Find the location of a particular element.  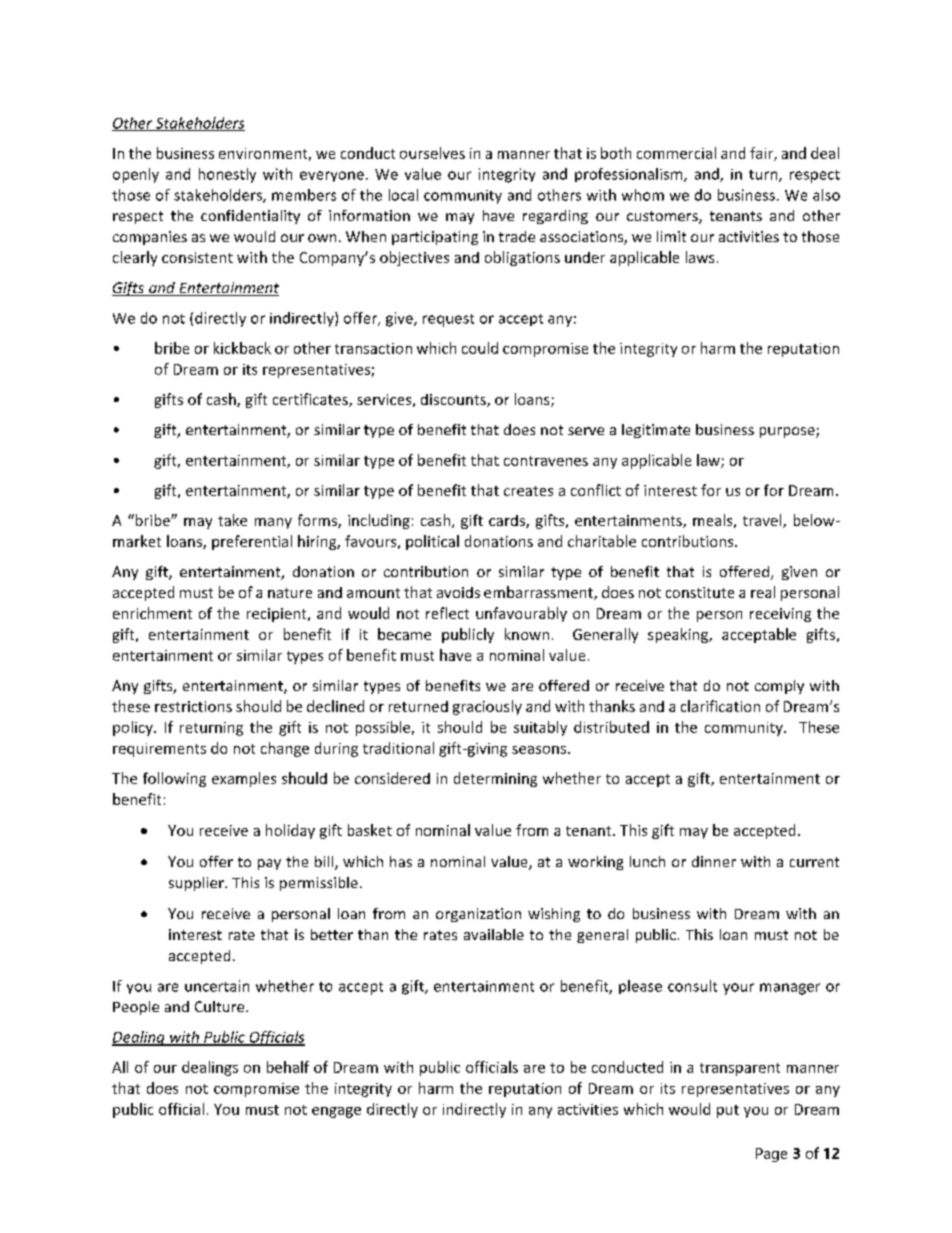

many is located at coordinates (273, 523).
